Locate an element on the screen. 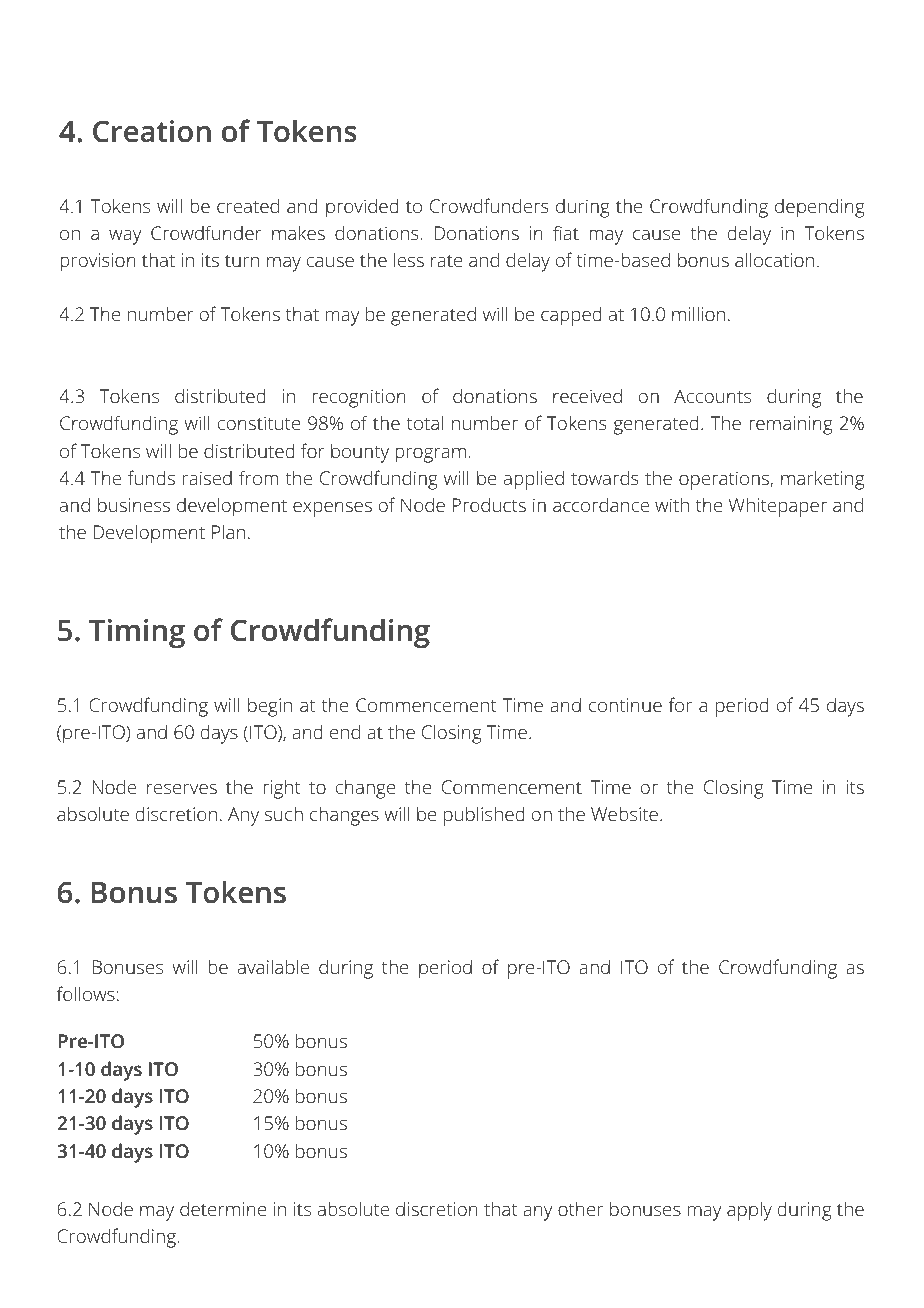 The image size is (924, 1308). provided is located at coordinates (362, 208).
